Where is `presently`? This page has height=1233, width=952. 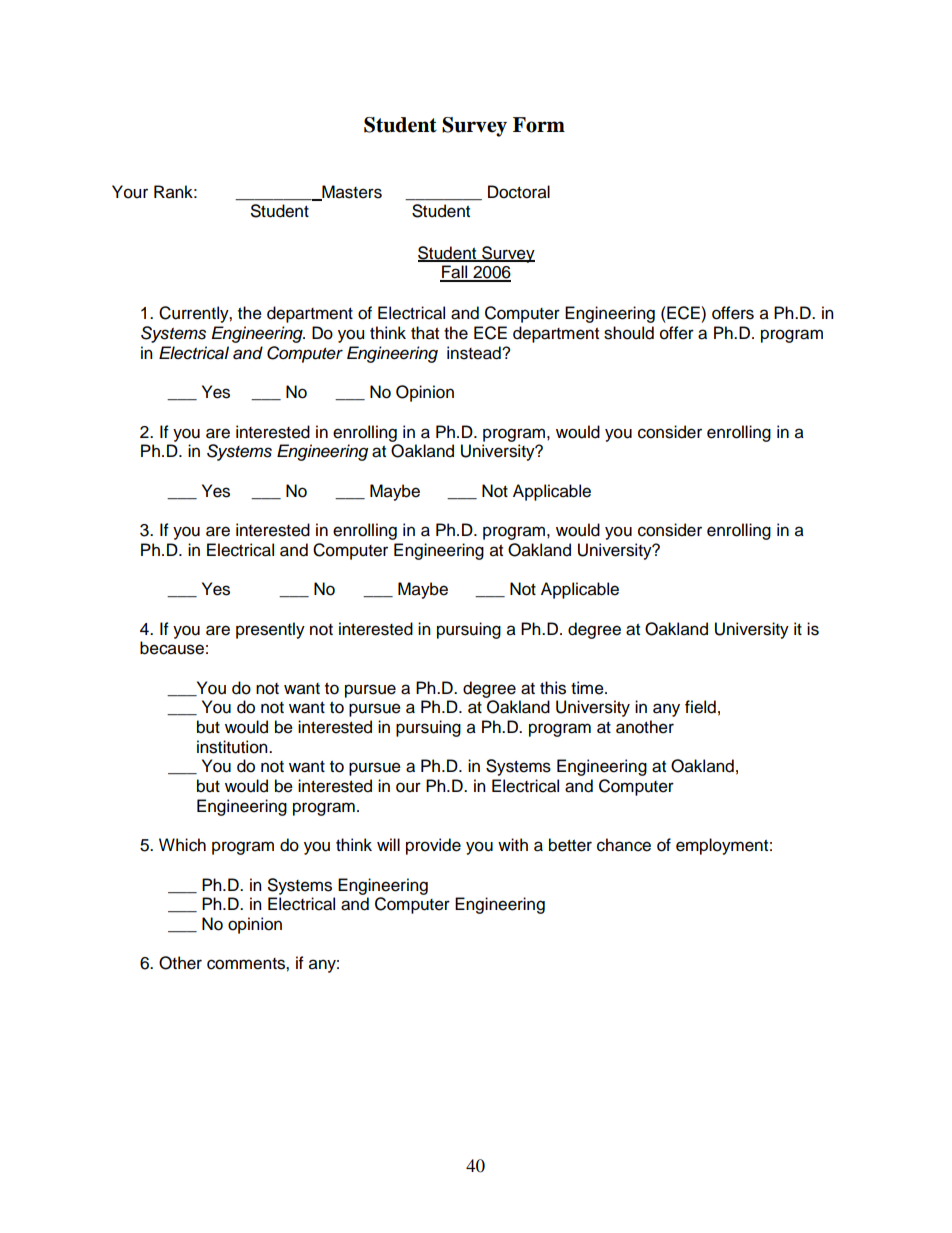
presently is located at coordinates (270, 630).
